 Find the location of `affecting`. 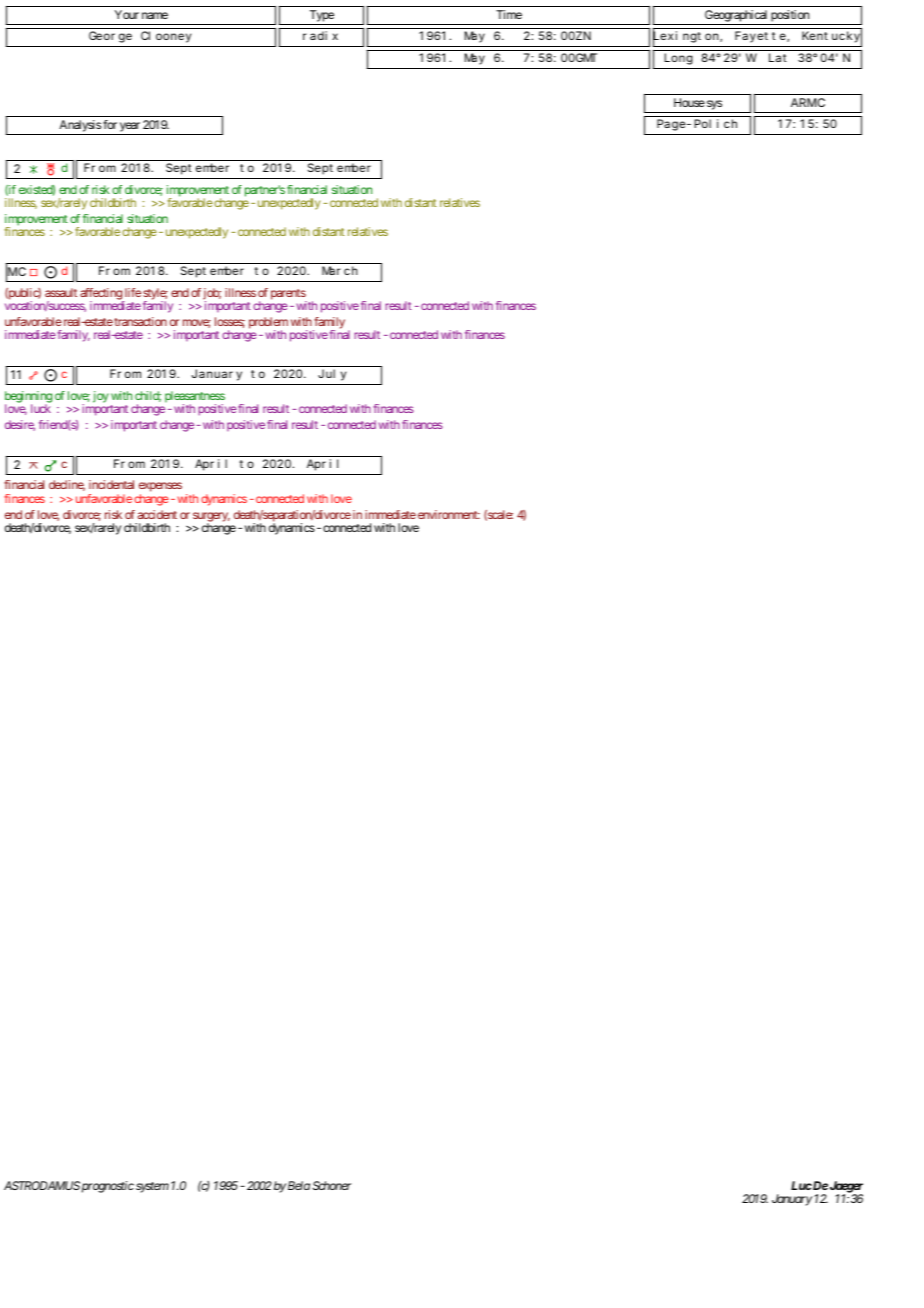

affecting is located at coordinates (102, 295).
